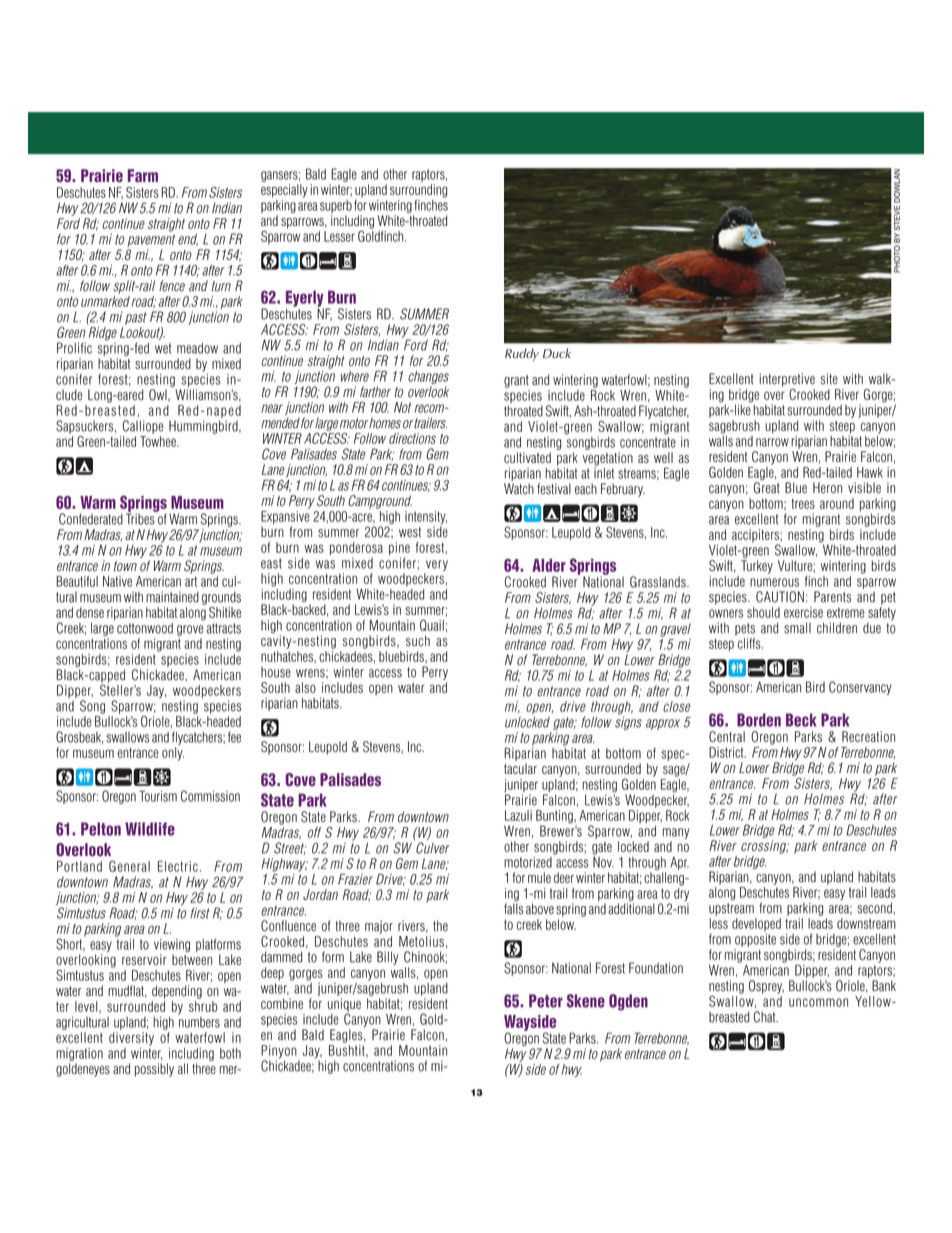 The image size is (952, 1233). What do you see at coordinates (518, 815) in the document?
I see `Lazuli` at bounding box center [518, 815].
